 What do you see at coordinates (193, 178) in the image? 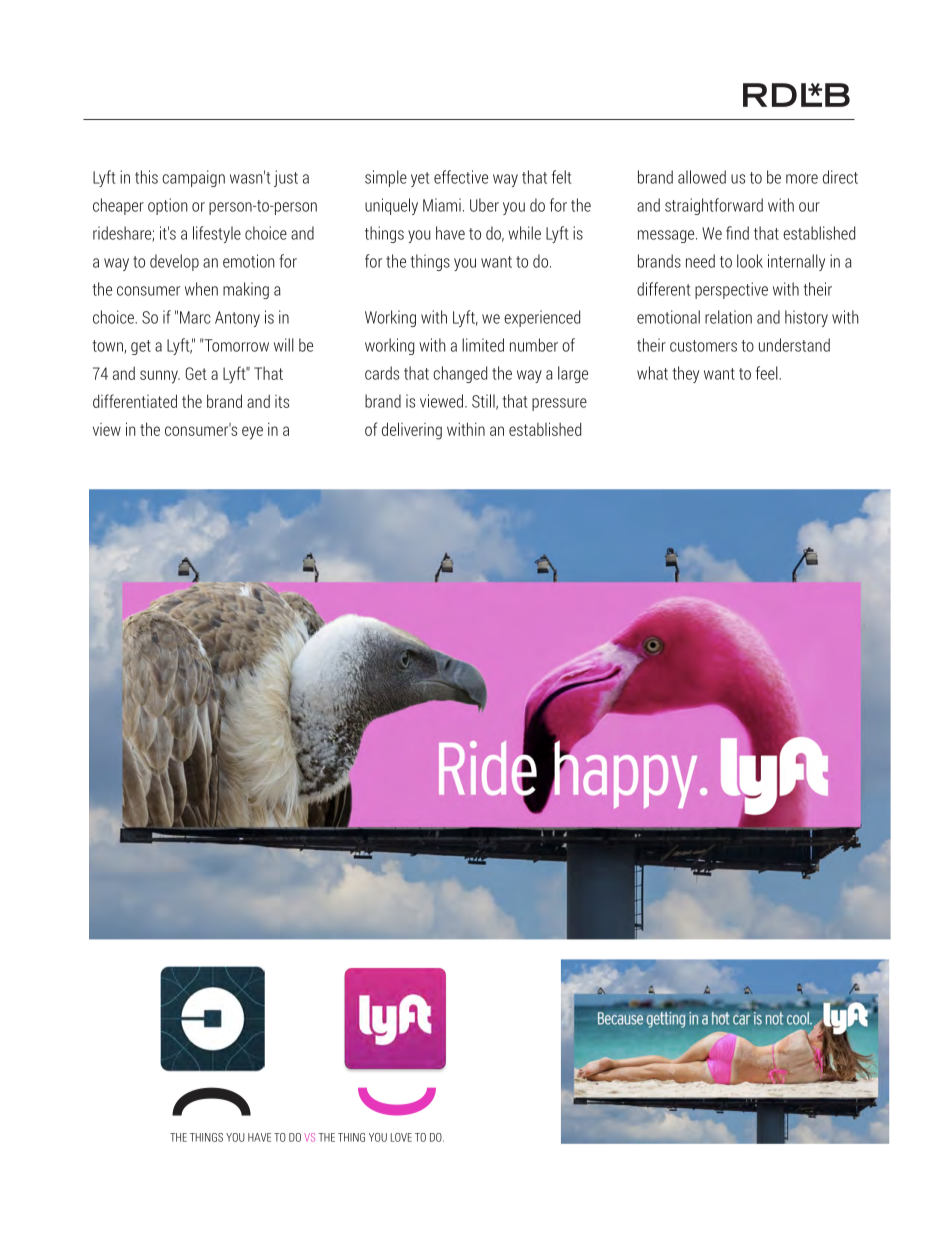
I see `campaign` at bounding box center [193, 178].
